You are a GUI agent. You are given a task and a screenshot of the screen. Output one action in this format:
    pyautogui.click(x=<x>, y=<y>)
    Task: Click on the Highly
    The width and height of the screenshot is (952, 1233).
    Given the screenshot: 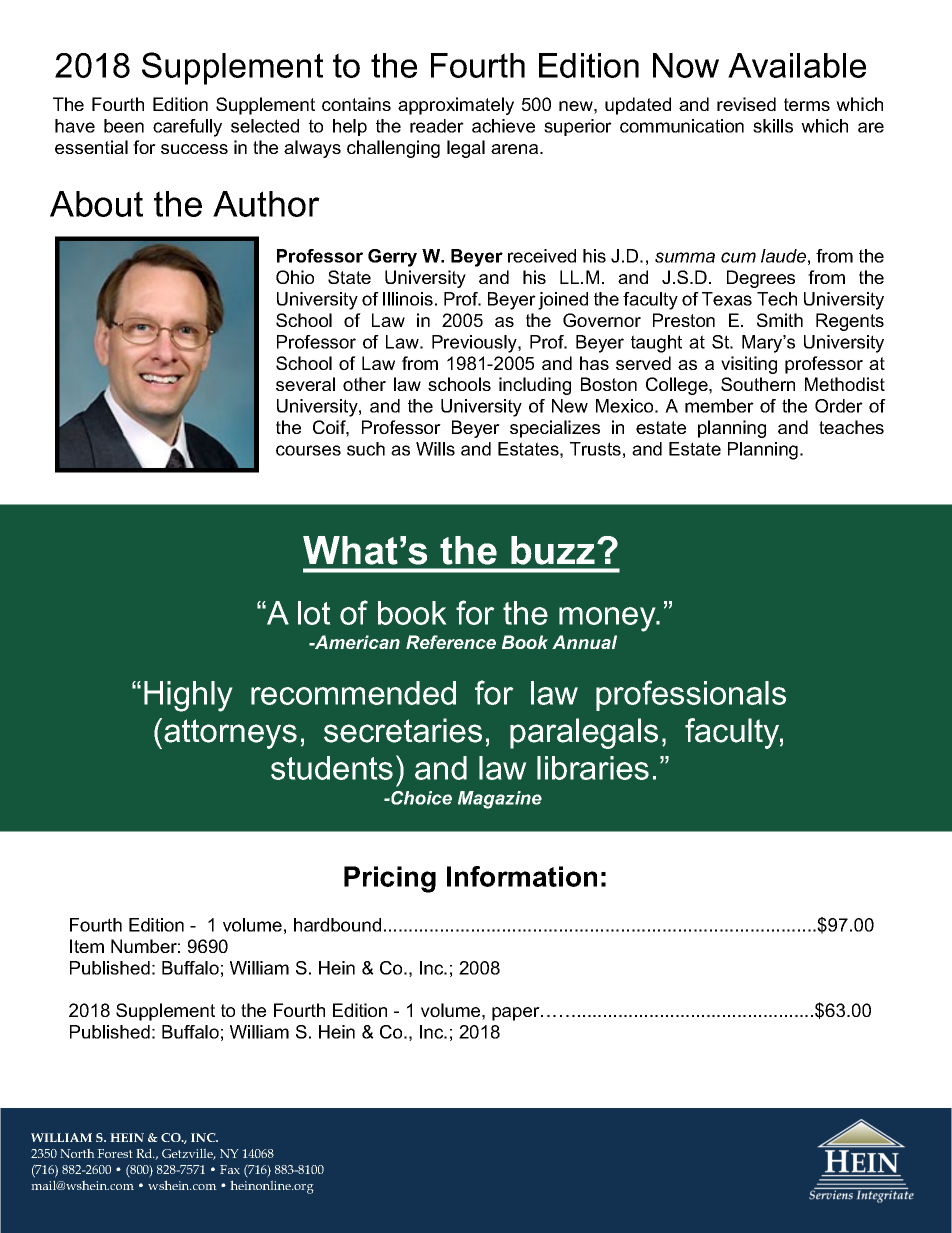 What is the action you would take?
    pyautogui.click(x=188, y=696)
